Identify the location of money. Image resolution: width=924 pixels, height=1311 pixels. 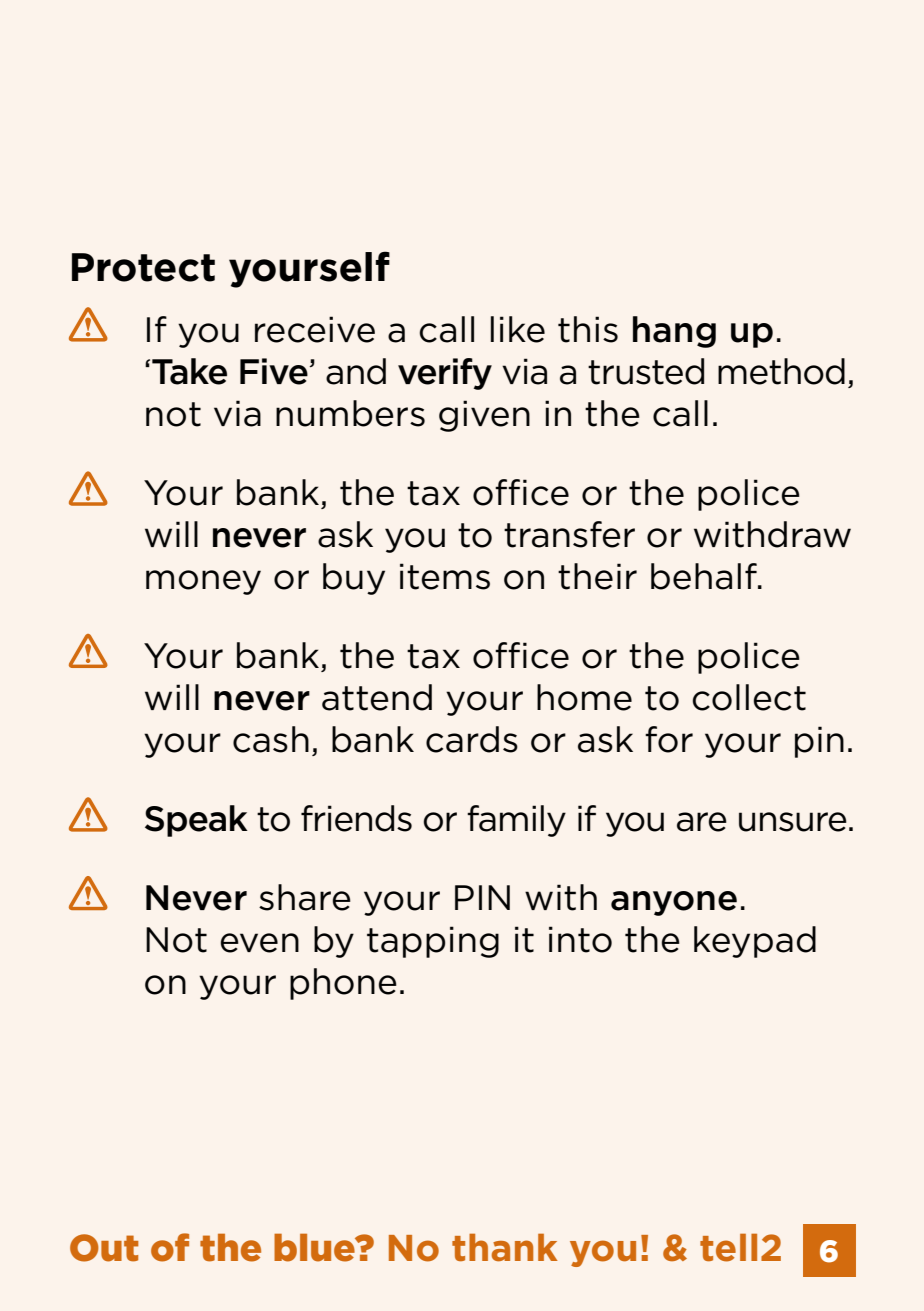
(203, 582).
